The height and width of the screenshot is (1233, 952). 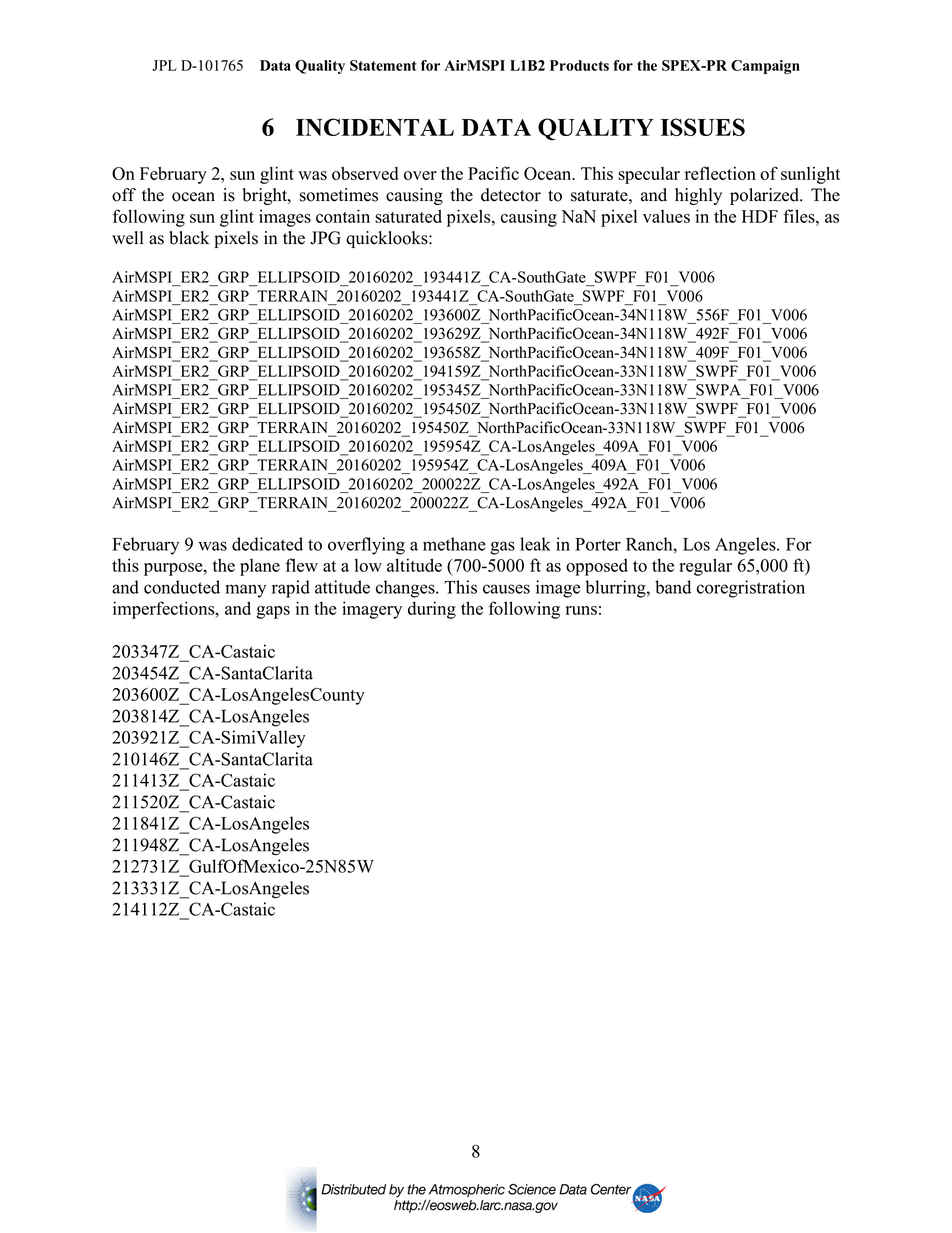 What do you see at coordinates (325, 238) in the screenshot?
I see `JPG` at bounding box center [325, 238].
